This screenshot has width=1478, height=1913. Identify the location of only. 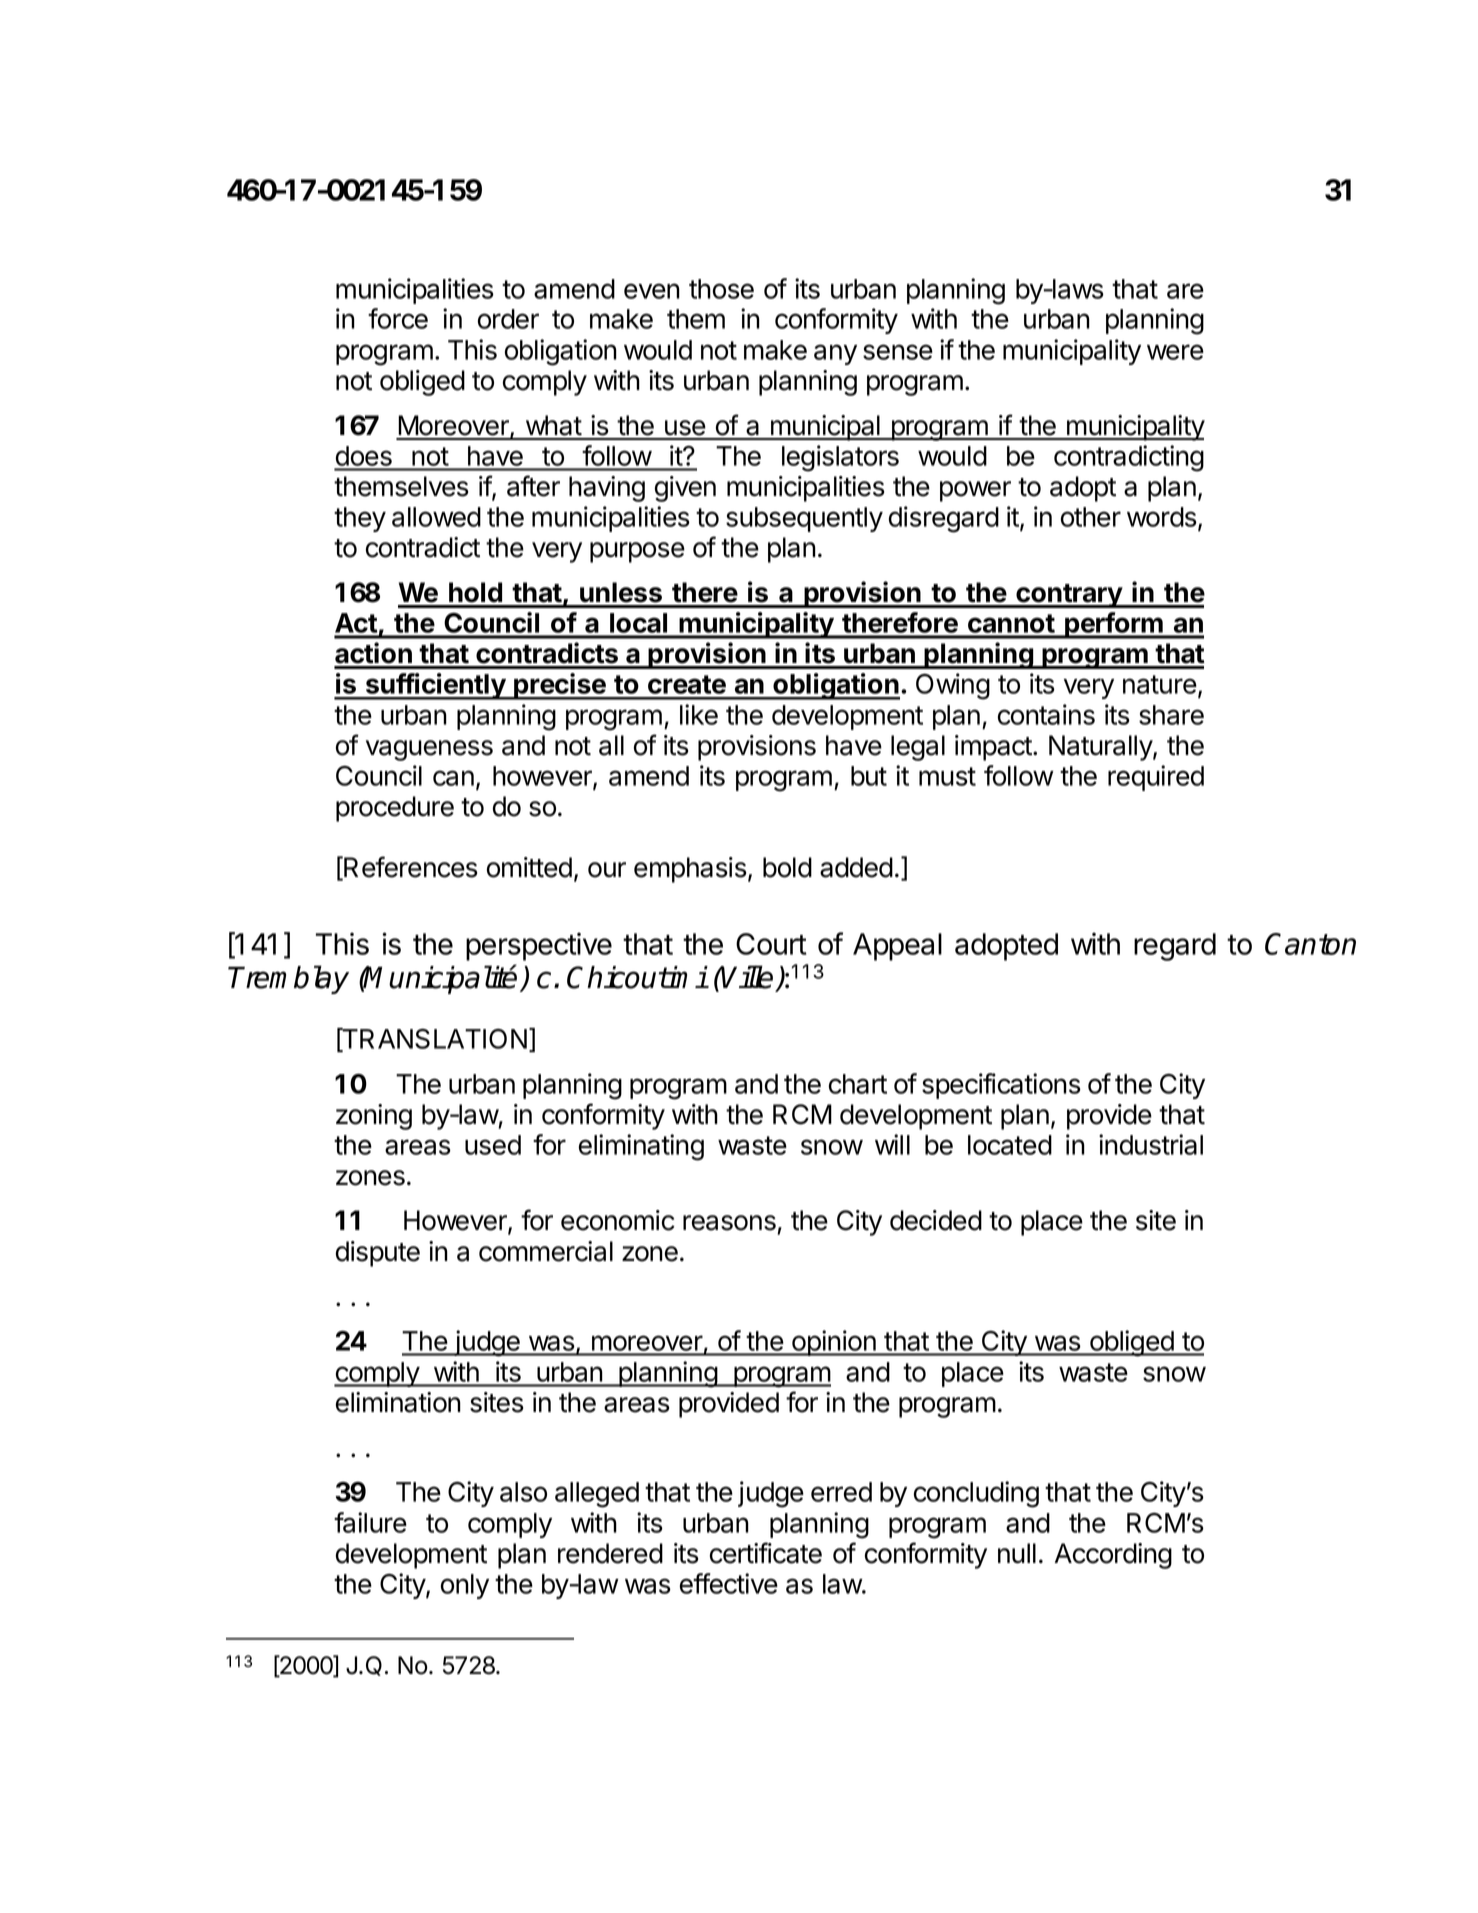
(465, 1586).
